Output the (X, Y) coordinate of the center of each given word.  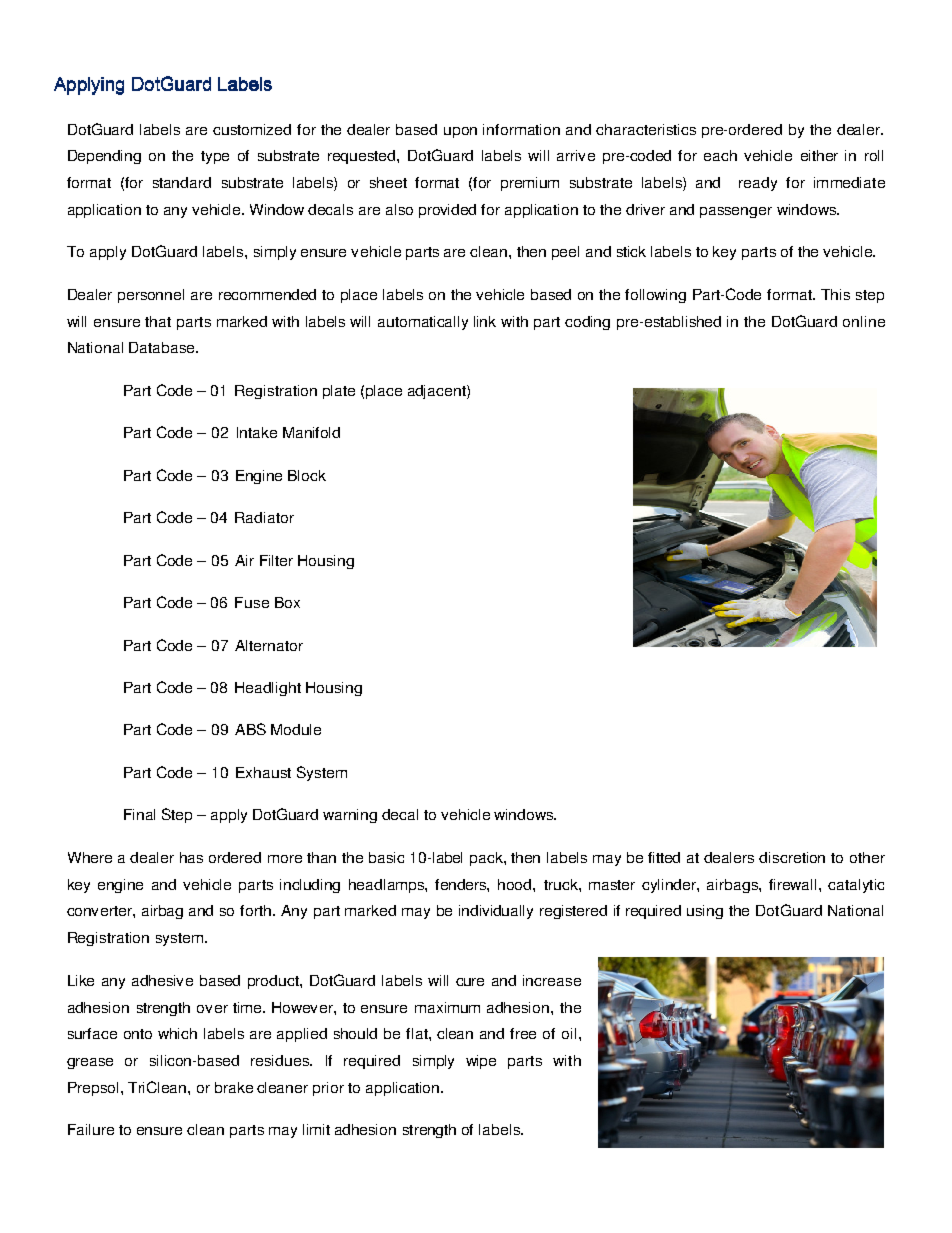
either (819, 155)
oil (569, 1033)
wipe (481, 1062)
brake (234, 1087)
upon (460, 132)
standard (182, 182)
